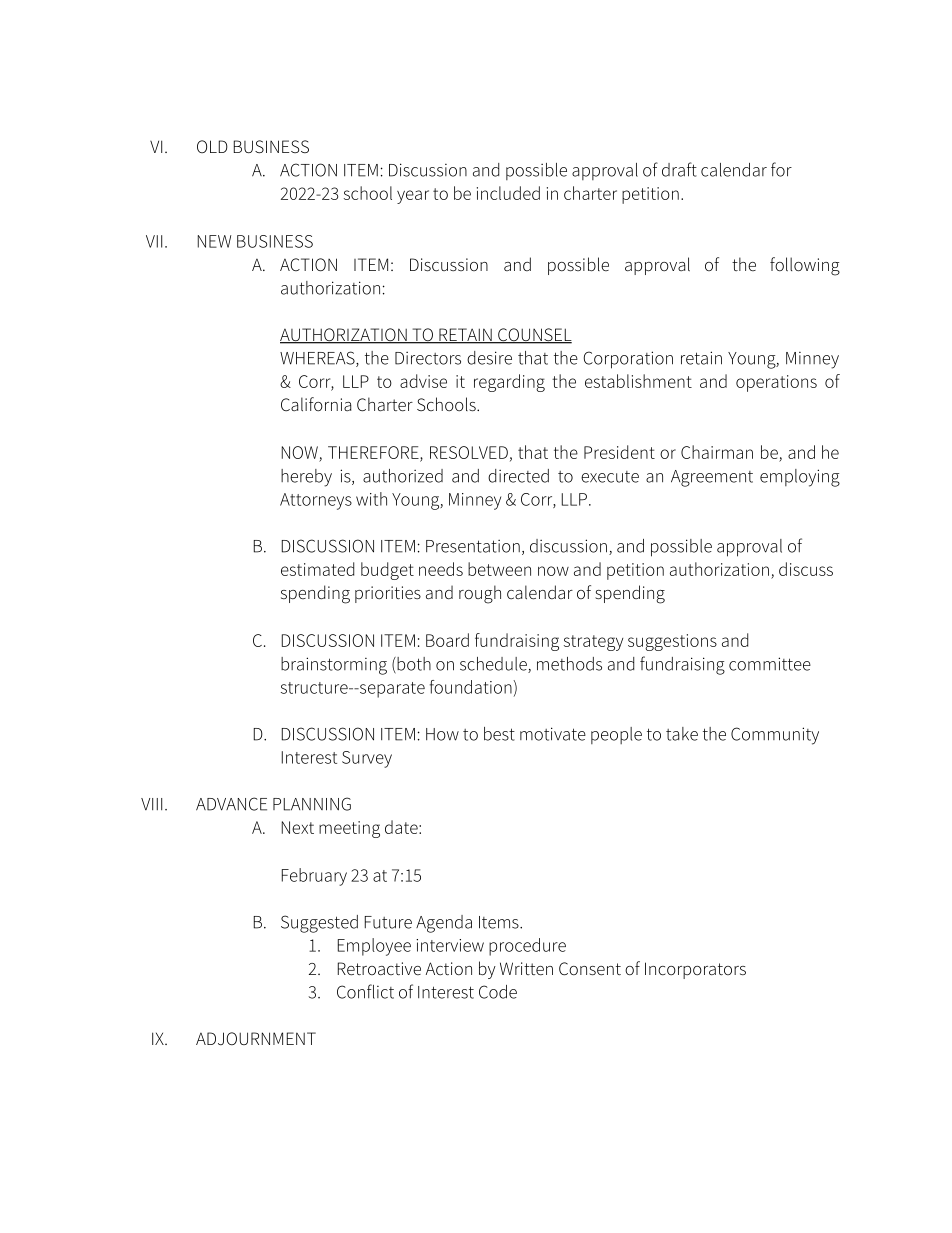 The width and height of the page is (952, 1233). I want to click on ADVANCE, so click(231, 804).
